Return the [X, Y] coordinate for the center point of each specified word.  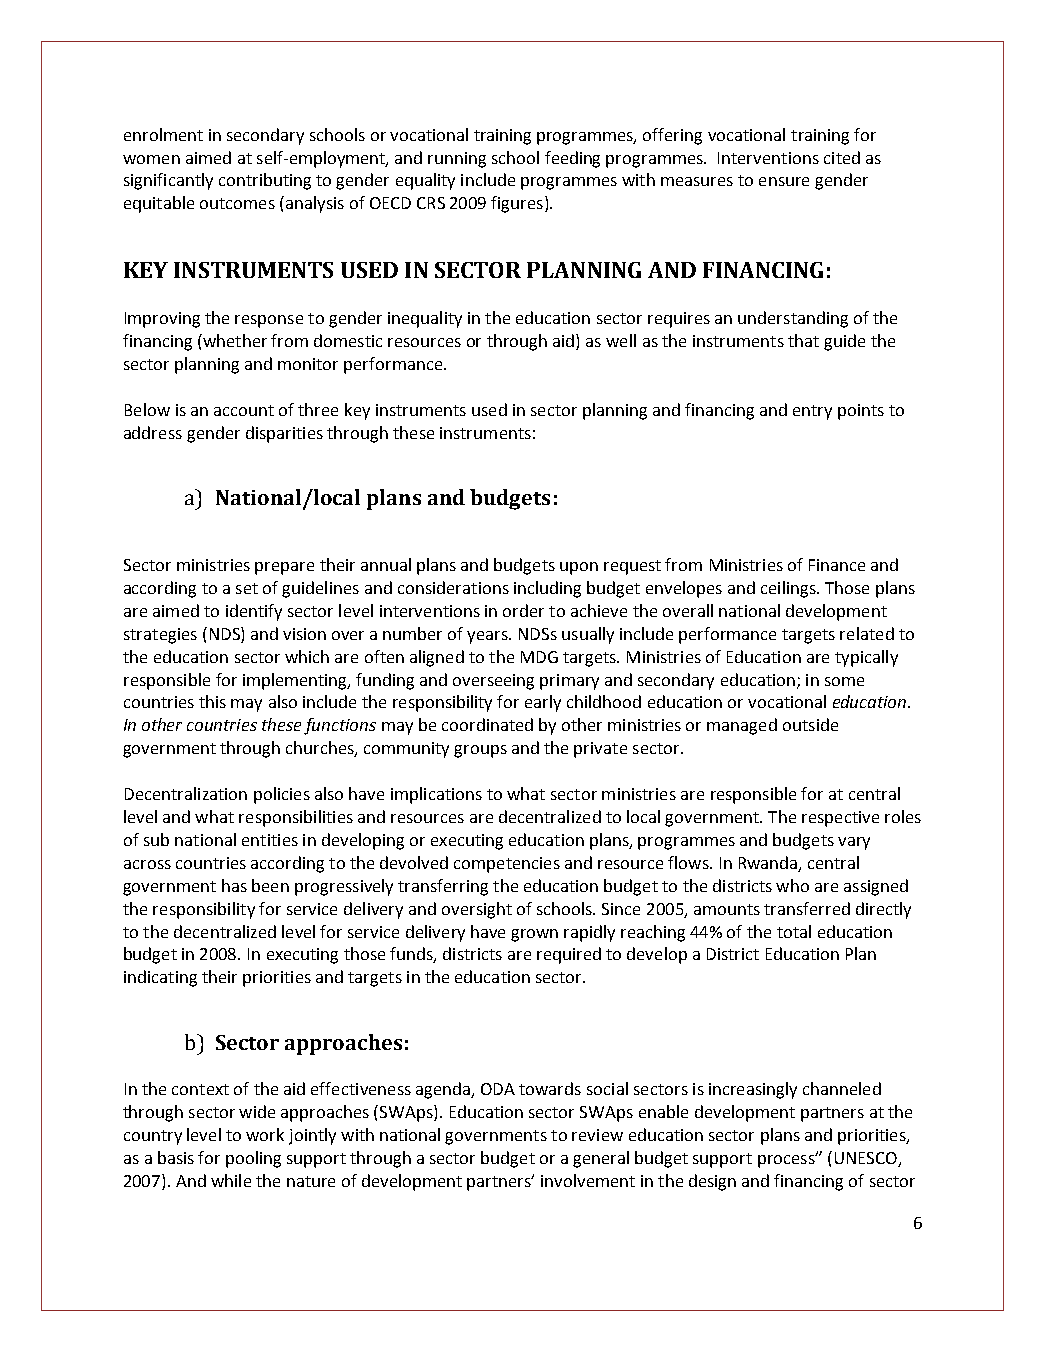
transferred [807, 908]
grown [534, 935]
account [244, 410]
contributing [265, 181]
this [212, 701]
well [621, 340]
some [844, 681]
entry [812, 412]
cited [842, 157]
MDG [539, 657]
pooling [253, 1159]
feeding [572, 159]
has [234, 885]
